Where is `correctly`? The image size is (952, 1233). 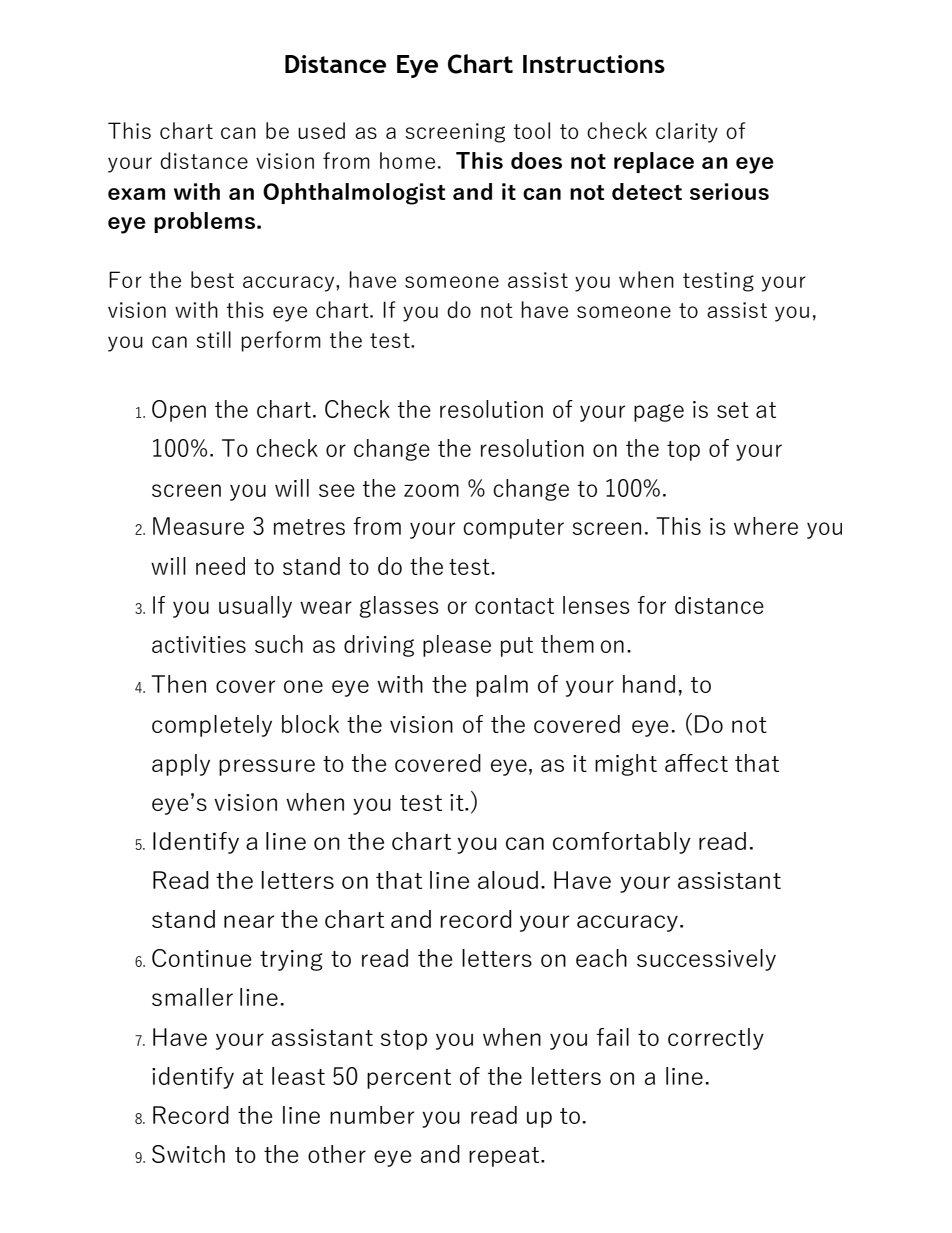
correctly is located at coordinates (716, 1039).
